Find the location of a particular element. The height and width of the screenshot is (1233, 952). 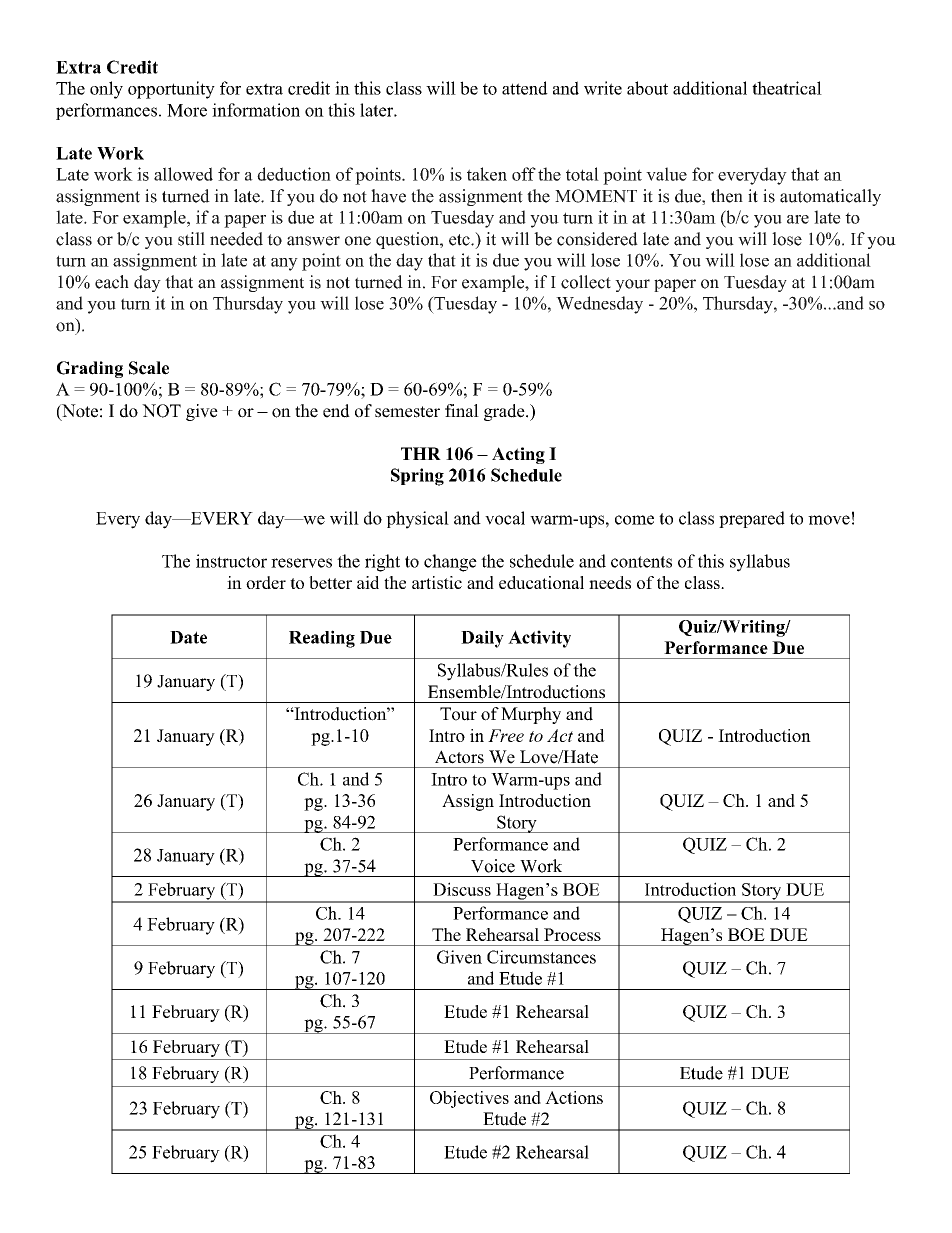

Murphy is located at coordinates (531, 715).
